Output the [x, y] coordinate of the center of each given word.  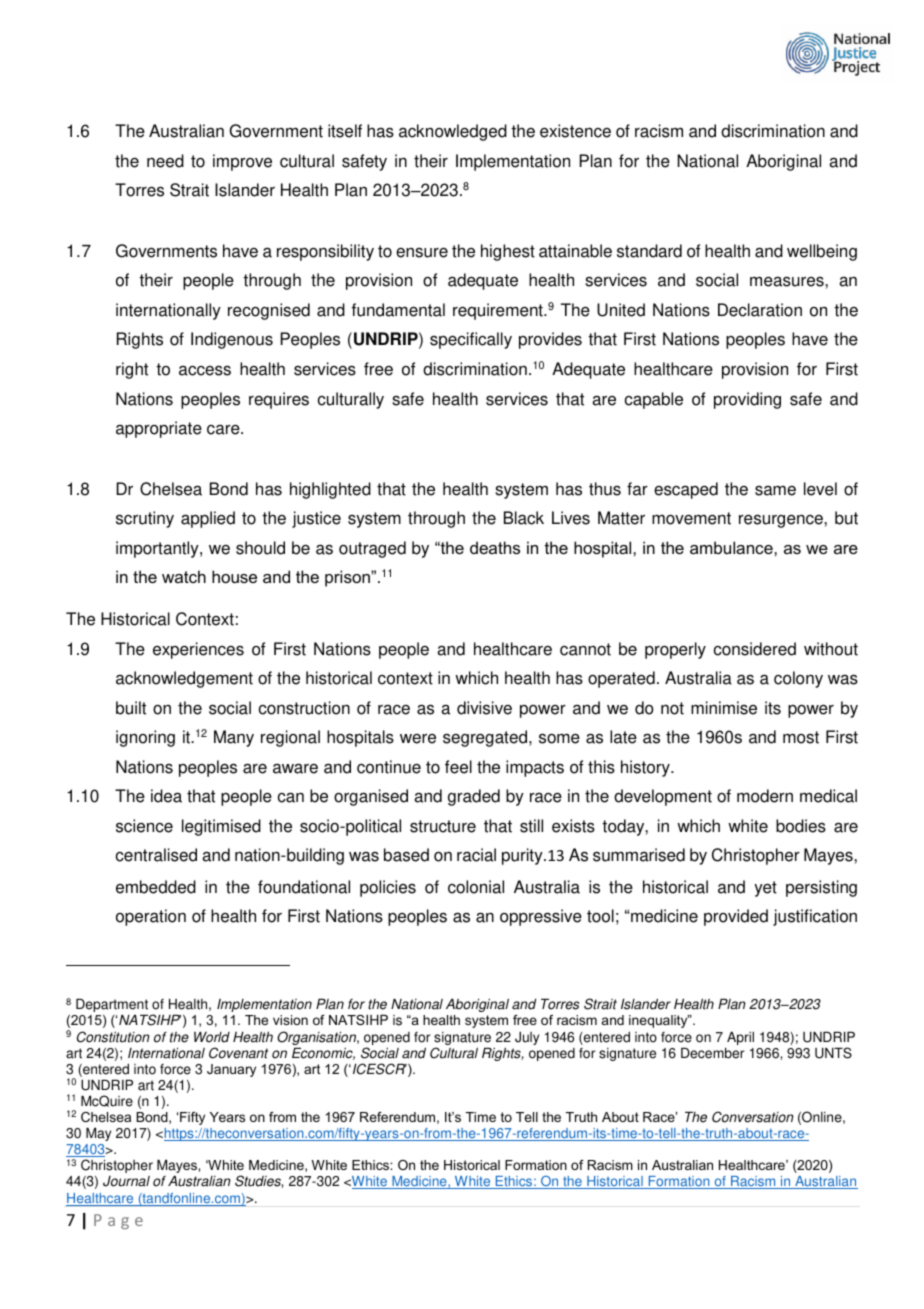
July [527, 1038]
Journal [126, 1181]
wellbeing [822, 252]
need [165, 161]
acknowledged [453, 132]
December [712, 1053]
